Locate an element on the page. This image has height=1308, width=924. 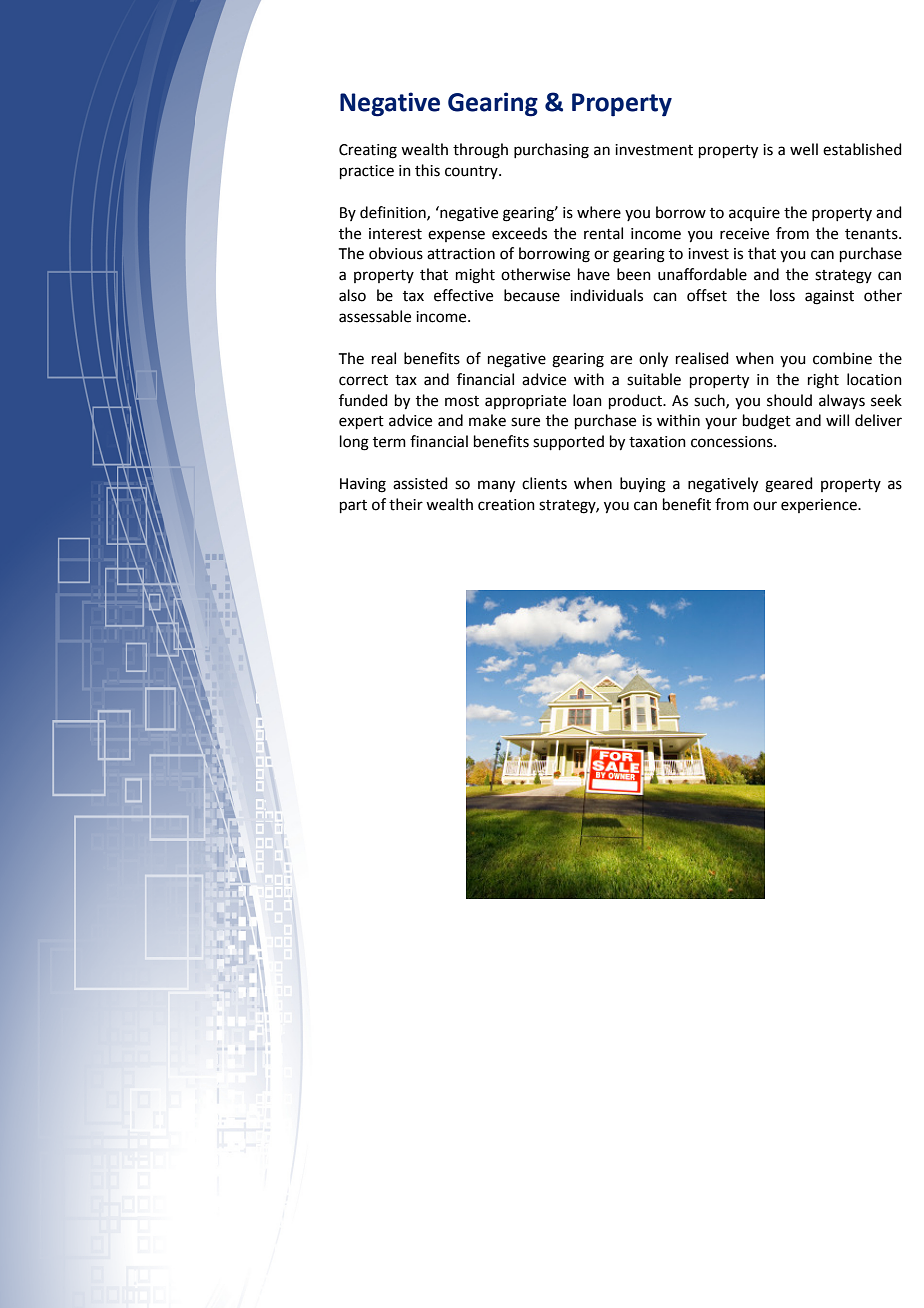
only is located at coordinates (653, 360).
